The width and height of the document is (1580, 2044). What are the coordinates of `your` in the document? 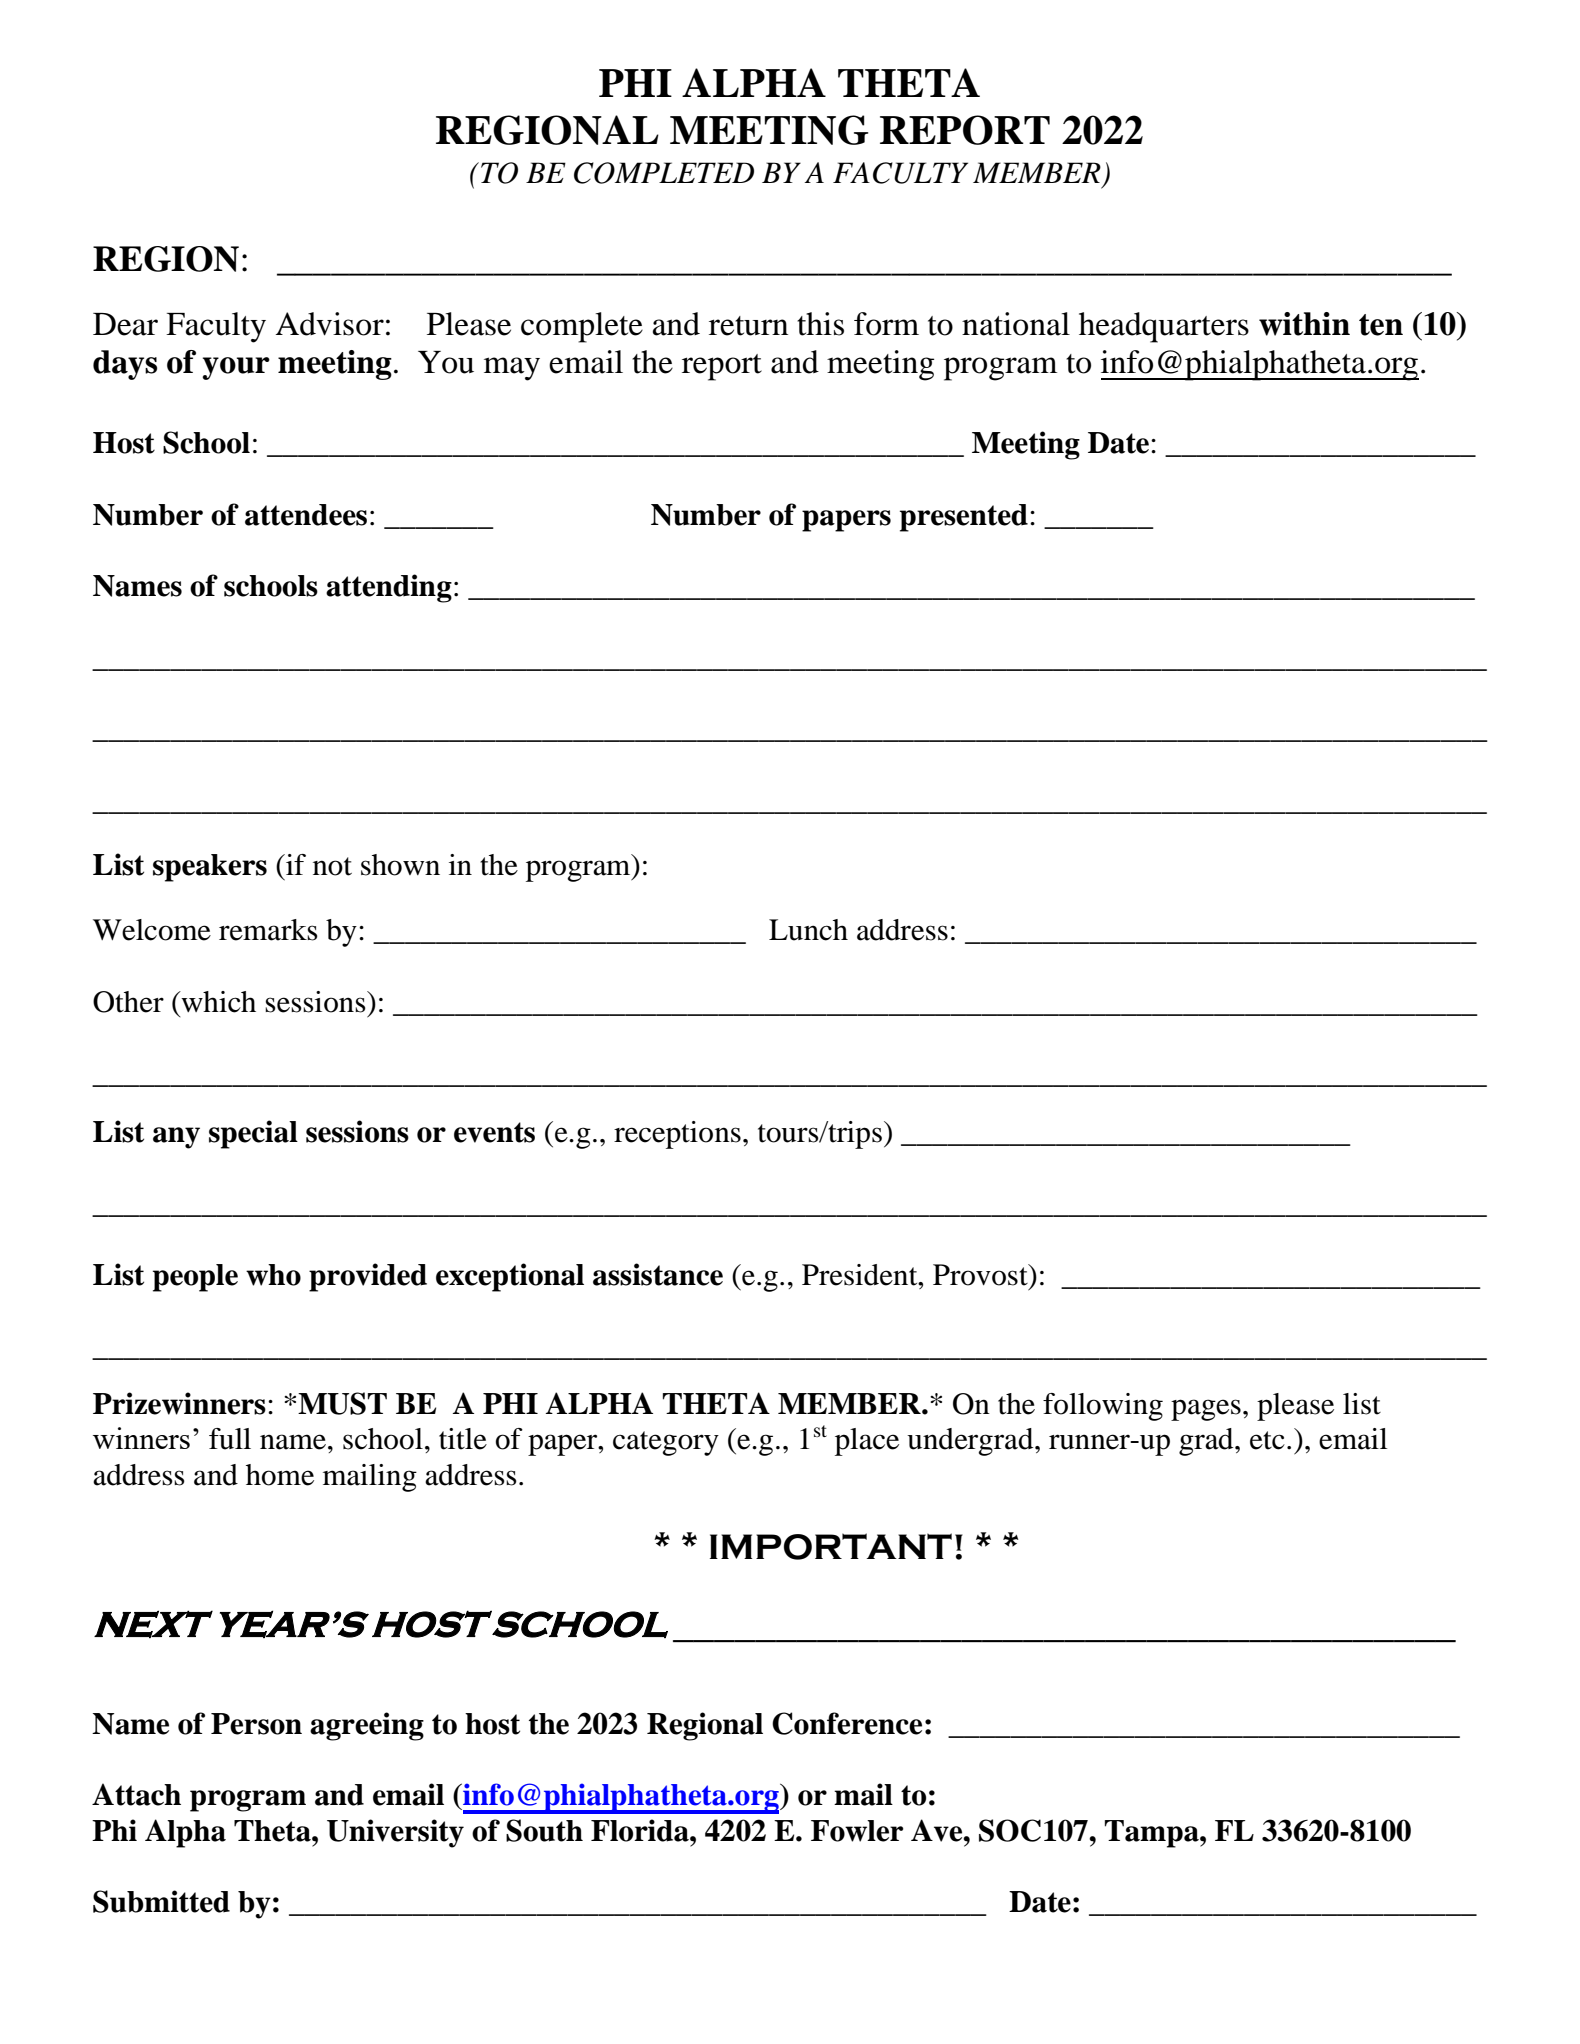 It's located at (236, 368).
